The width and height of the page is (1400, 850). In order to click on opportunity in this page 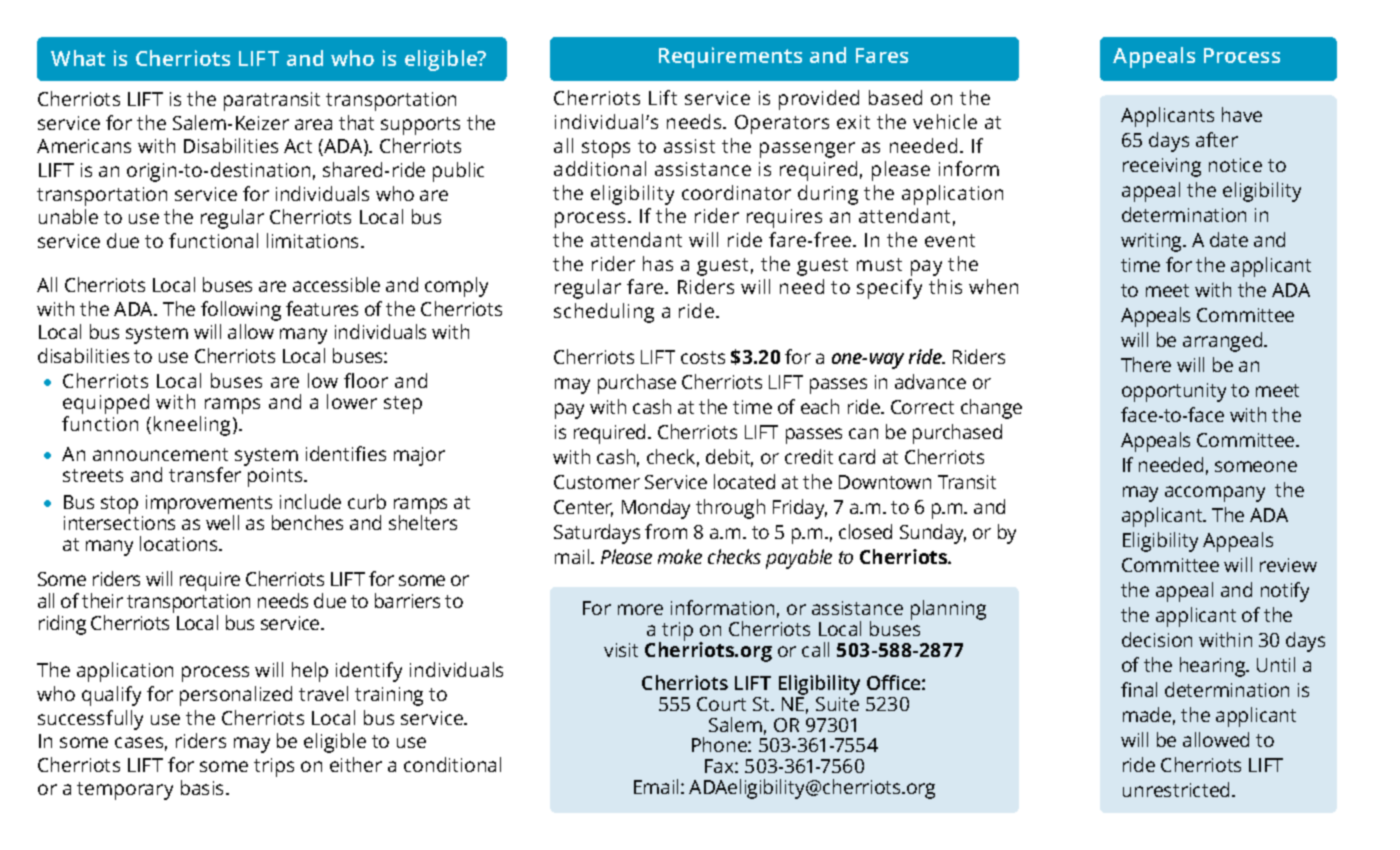, I will do `click(1174, 392)`.
